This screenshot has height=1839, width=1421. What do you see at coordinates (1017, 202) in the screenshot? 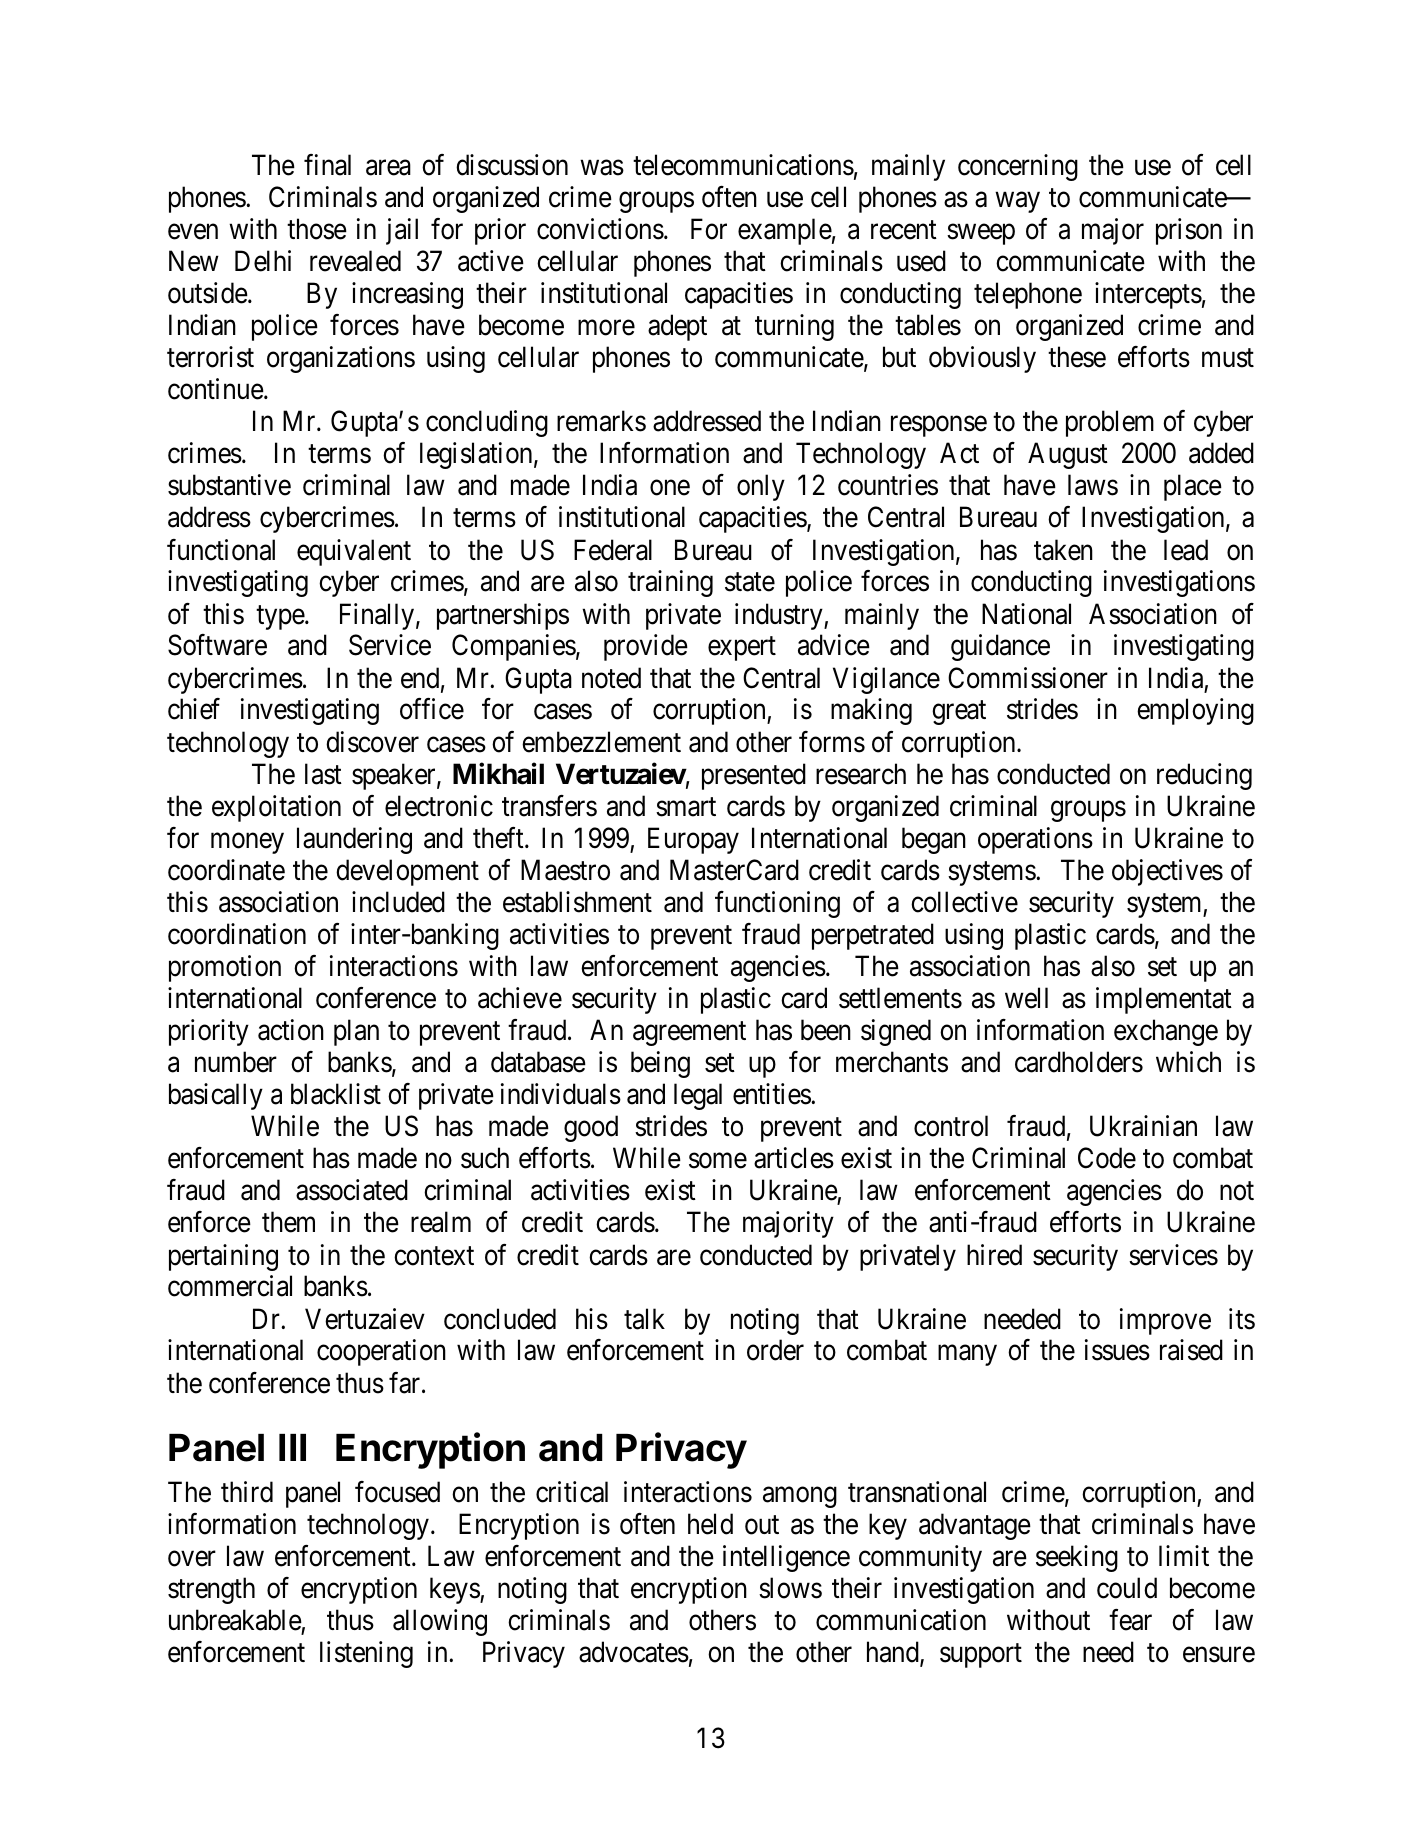
I see `way` at bounding box center [1017, 202].
